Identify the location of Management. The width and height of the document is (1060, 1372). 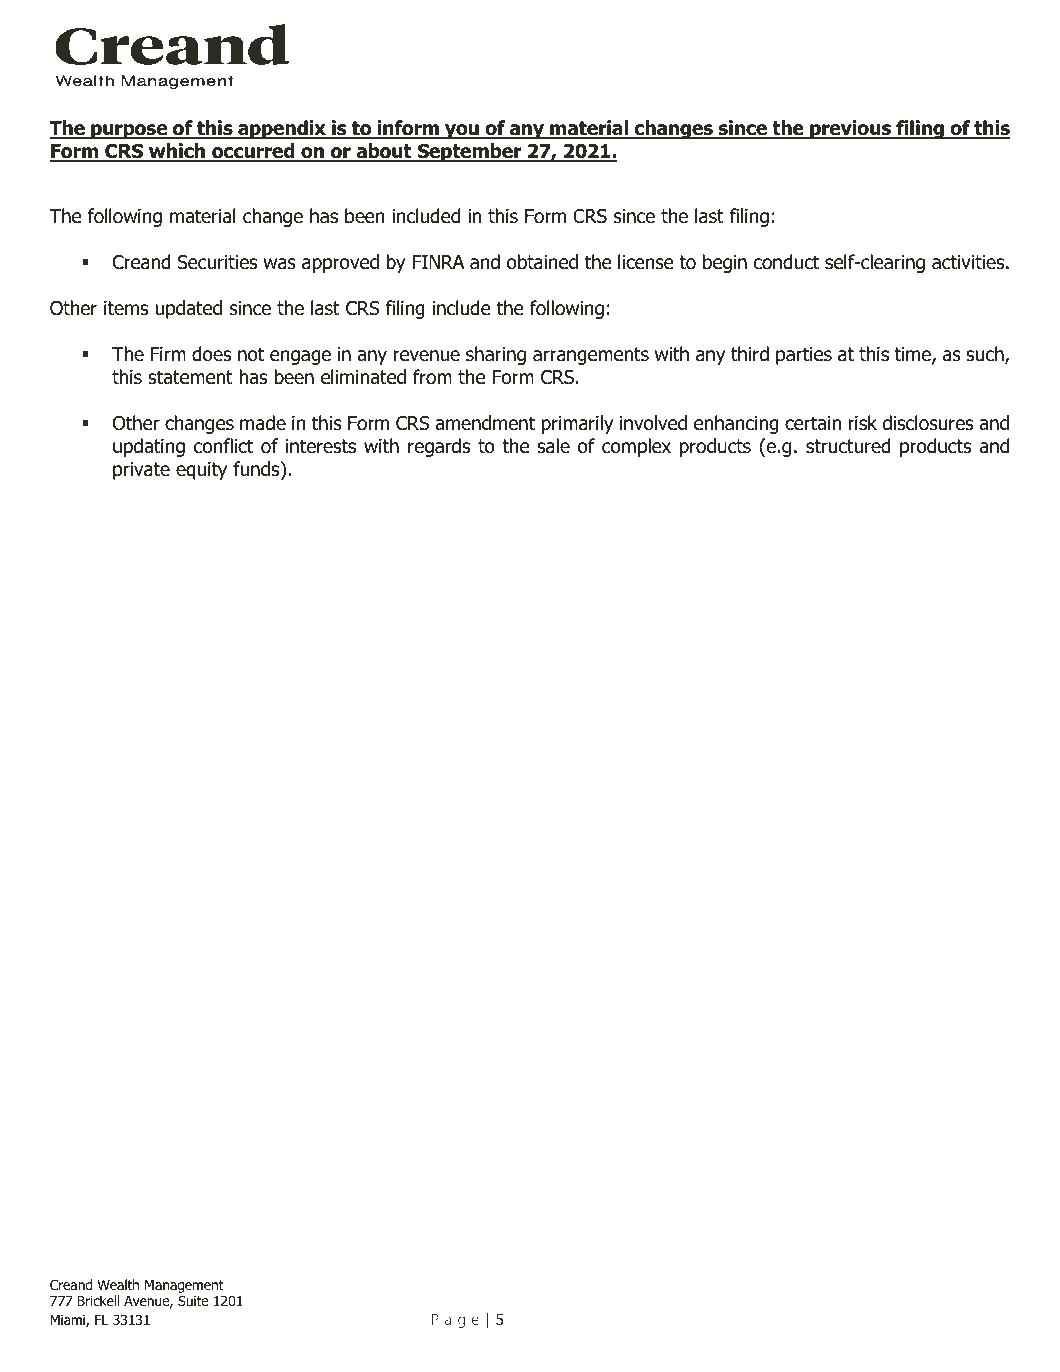
(185, 1288).
